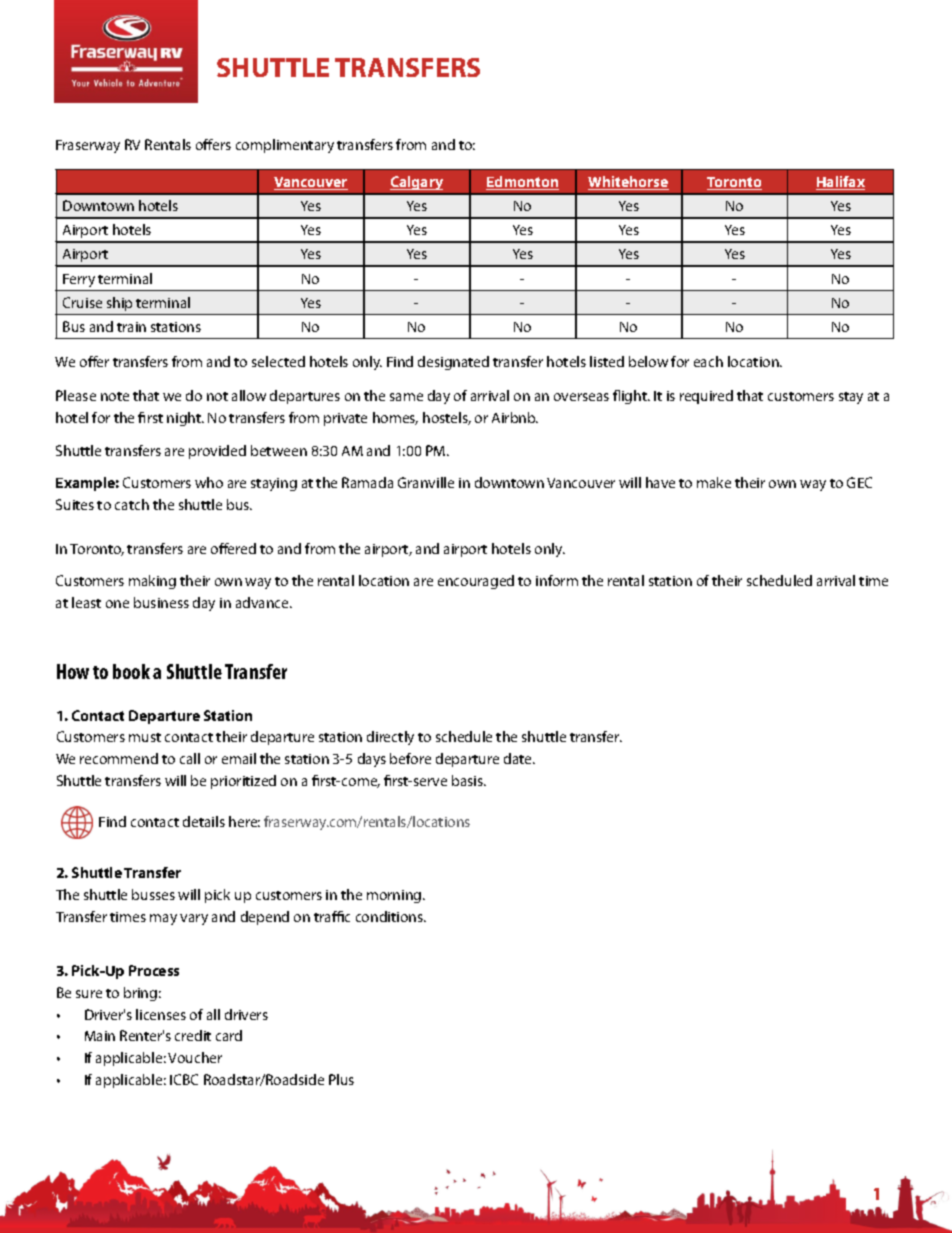  Describe the element at coordinates (195, 1057) in the screenshot. I see `Voucher` at that location.
